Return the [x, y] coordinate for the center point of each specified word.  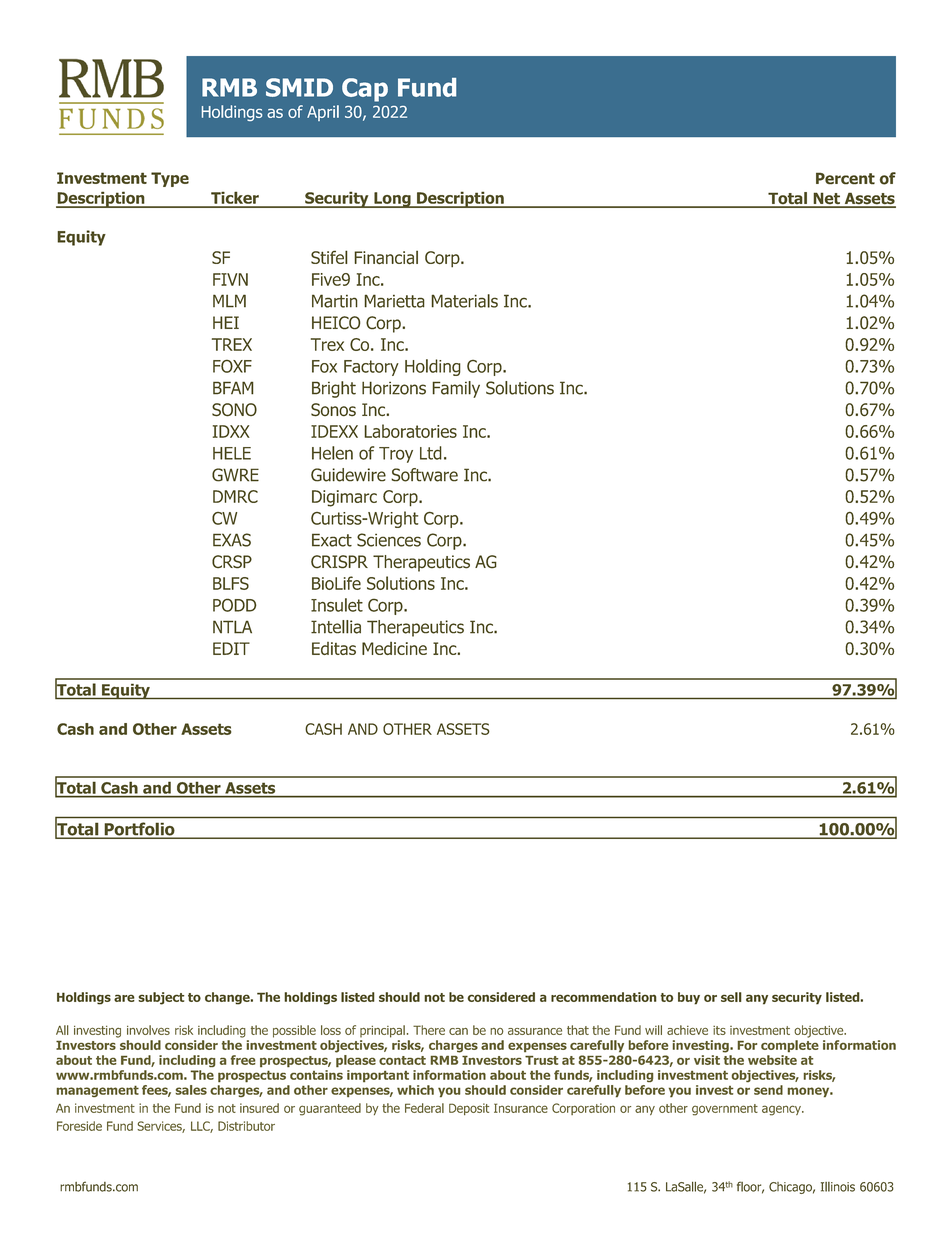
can [458, 1031]
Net [826, 200]
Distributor [246, 1126]
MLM [229, 301]
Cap [365, 90]
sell [731, 997]
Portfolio [139, 830]
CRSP [232, 562]
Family [456, 389]
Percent [845, 178]
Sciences [389, 540]
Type [170, 179]
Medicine [394, 648]
